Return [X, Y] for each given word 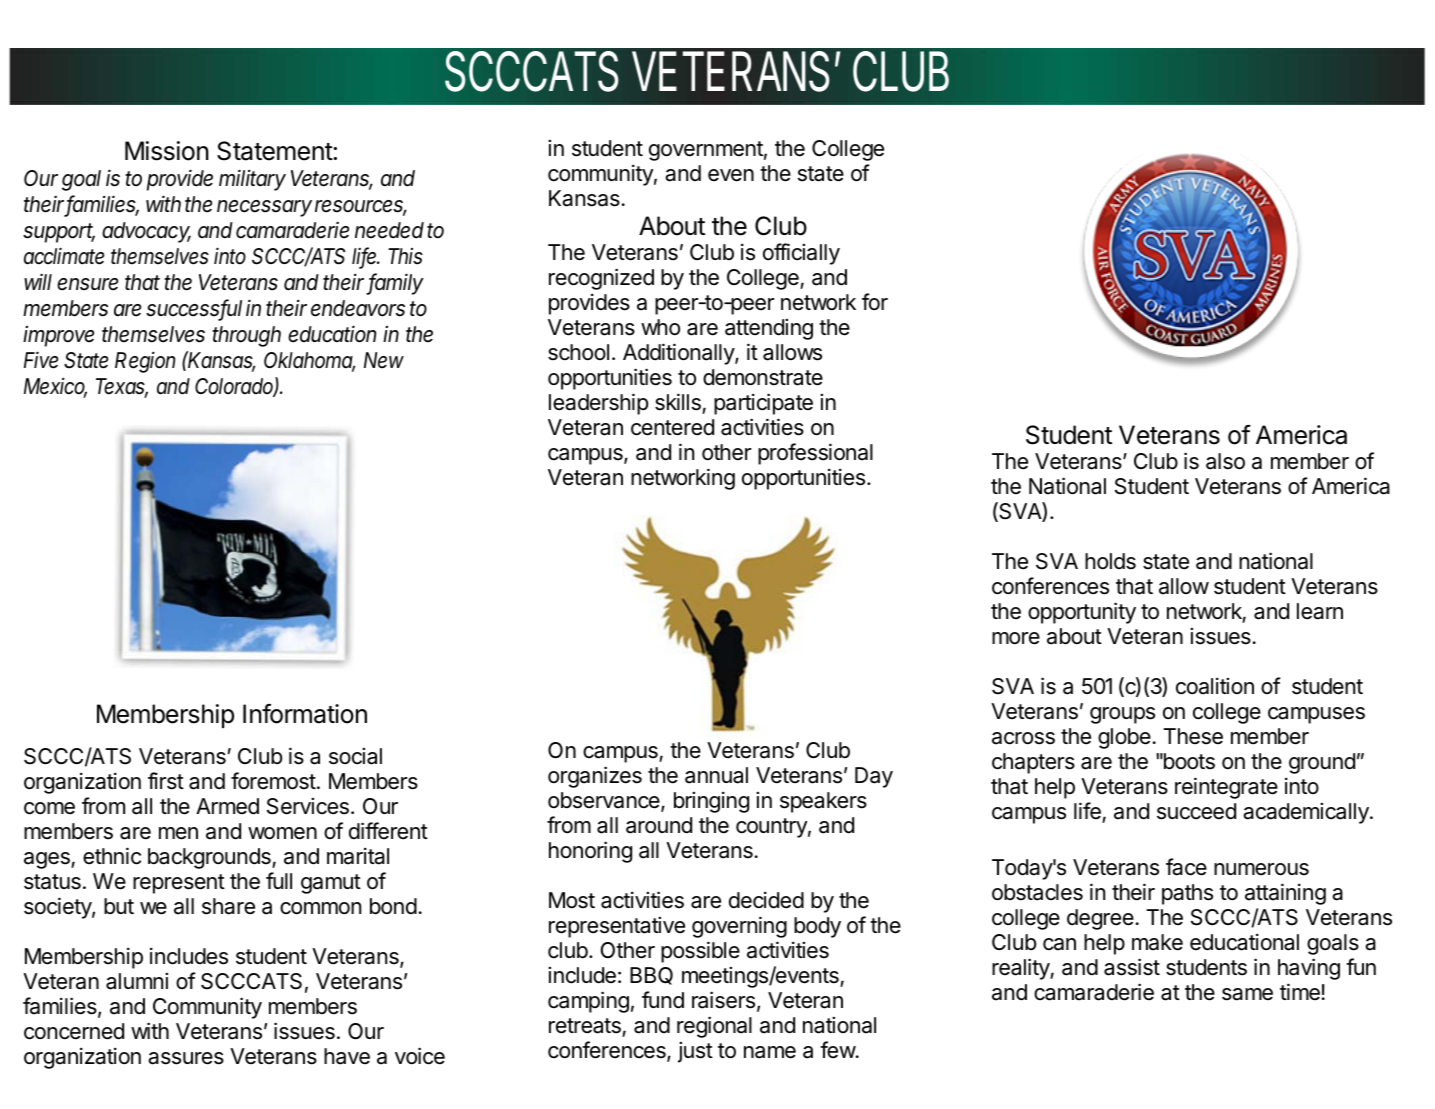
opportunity [1082, 613]
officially [801, 254]
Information [305, 714]
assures [186, 1058]
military [252, 180]
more [1016, 638]
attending [769, 329]
